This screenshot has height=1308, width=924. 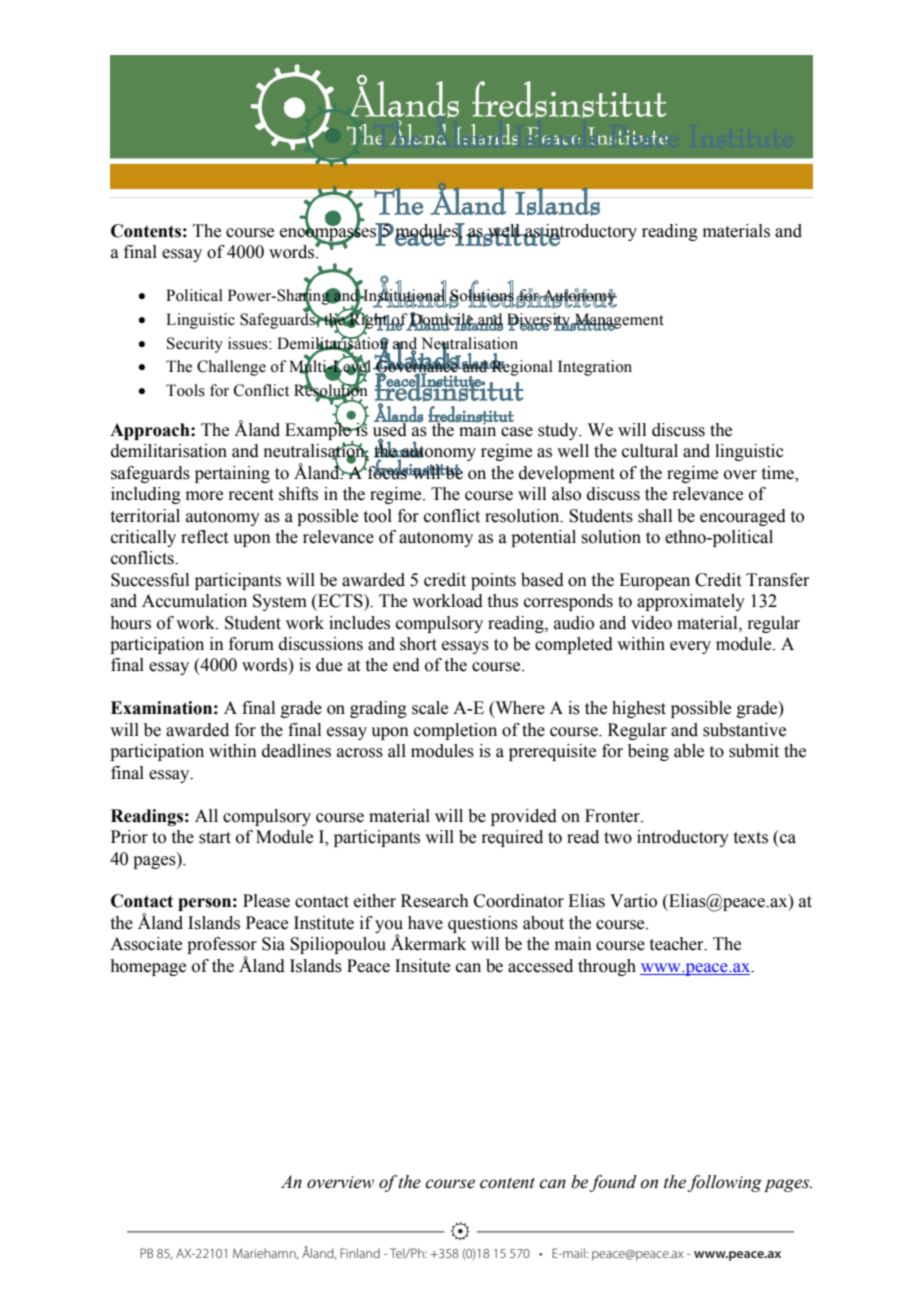 I want to click on homepage, so click(x=148, y=967).
